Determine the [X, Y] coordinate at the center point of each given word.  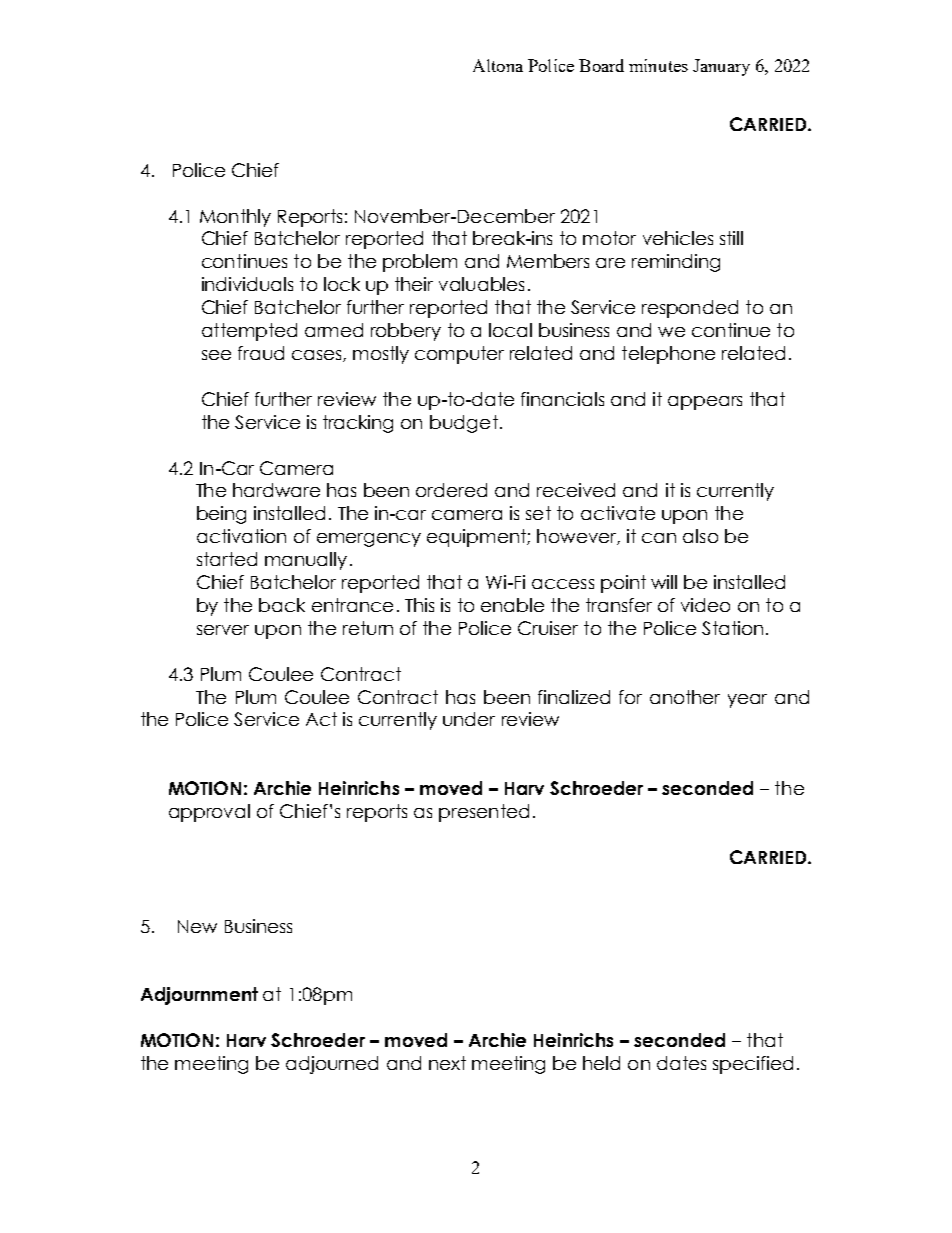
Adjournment [199, 996]
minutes [658, 65]
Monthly [235, 218]
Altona [498, 65]
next [447, 1063]
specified [753, 1065]
